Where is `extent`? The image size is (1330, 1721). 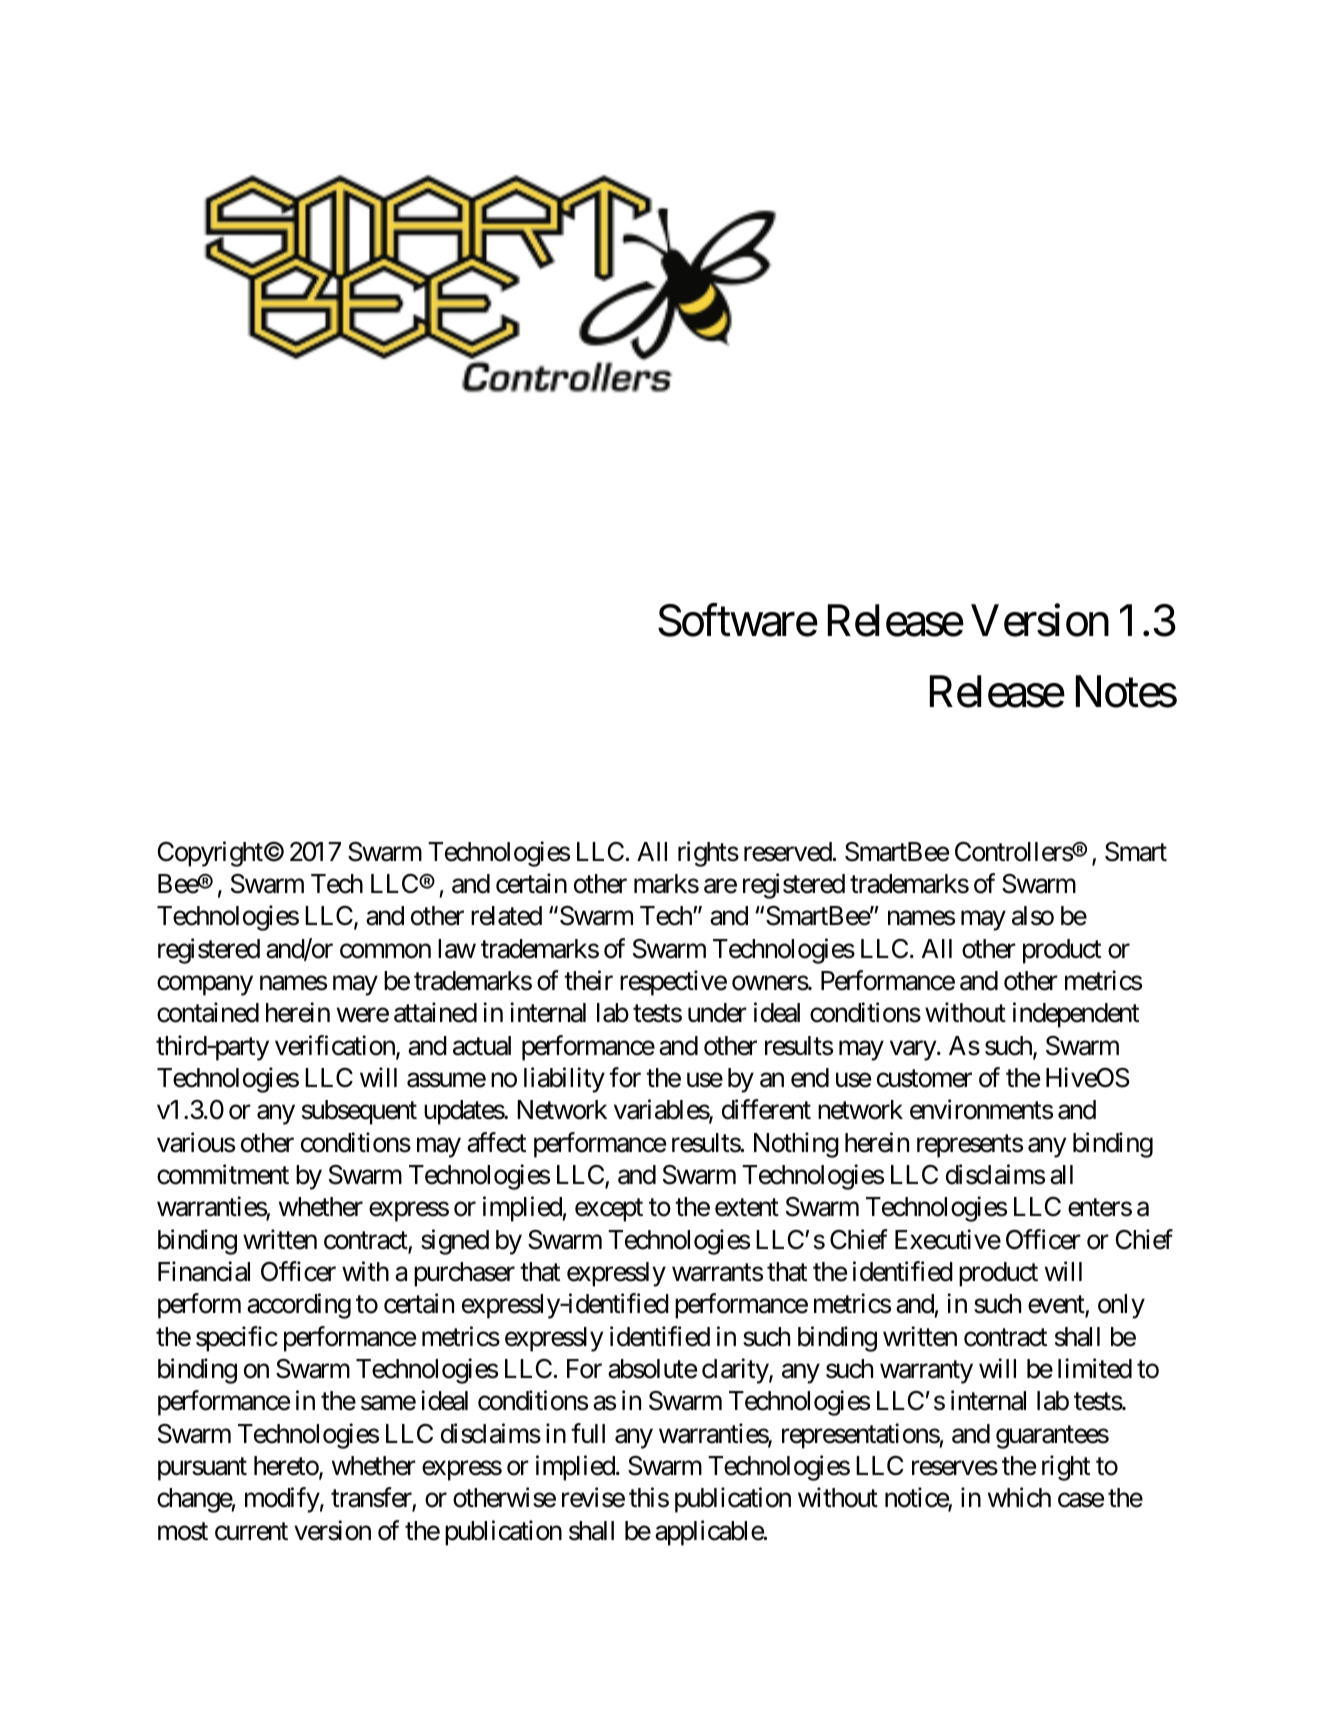
extent is located at coordinates (747, 1208).
